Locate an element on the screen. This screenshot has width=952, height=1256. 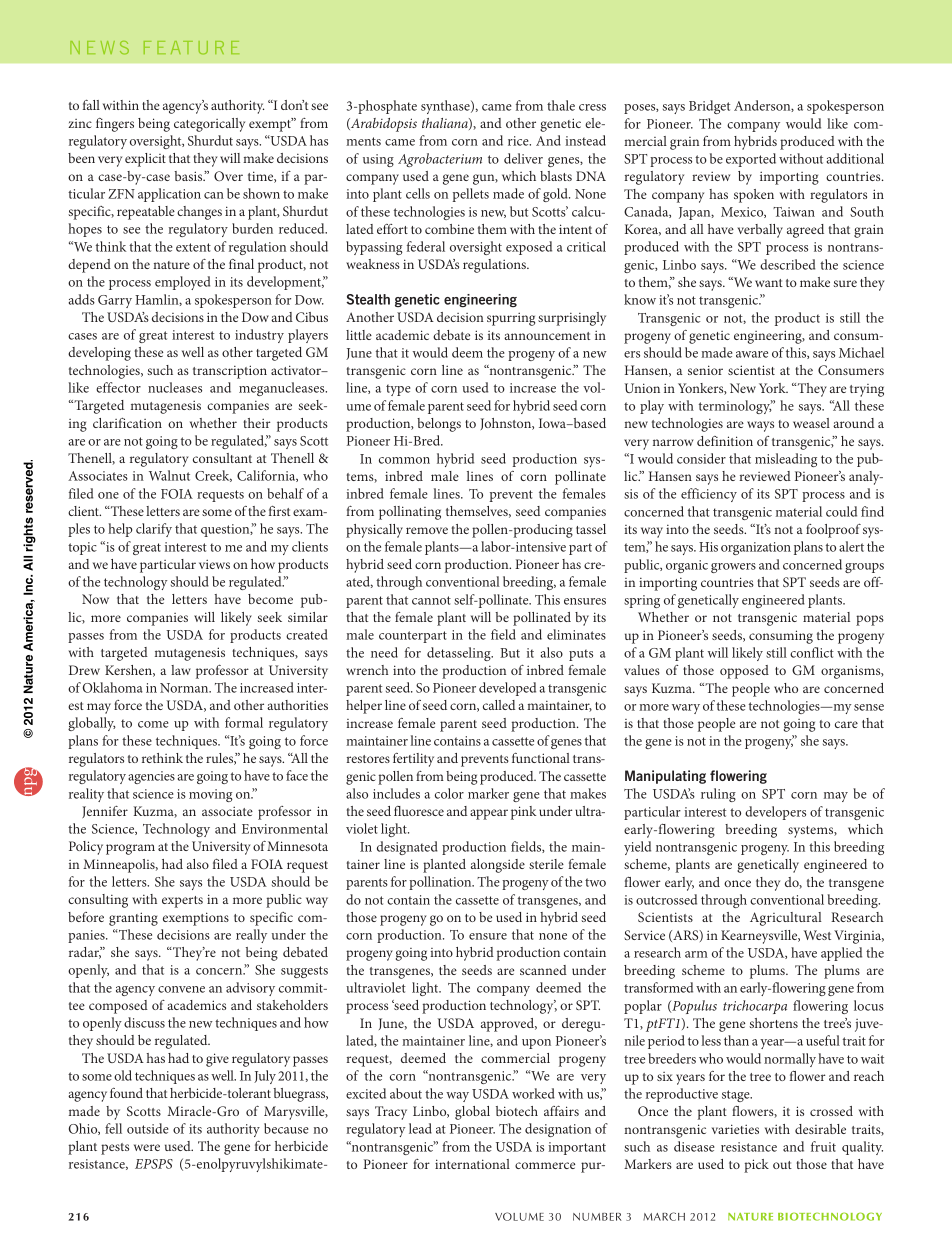
VOLUME is located at coordinates (519, 1216).
